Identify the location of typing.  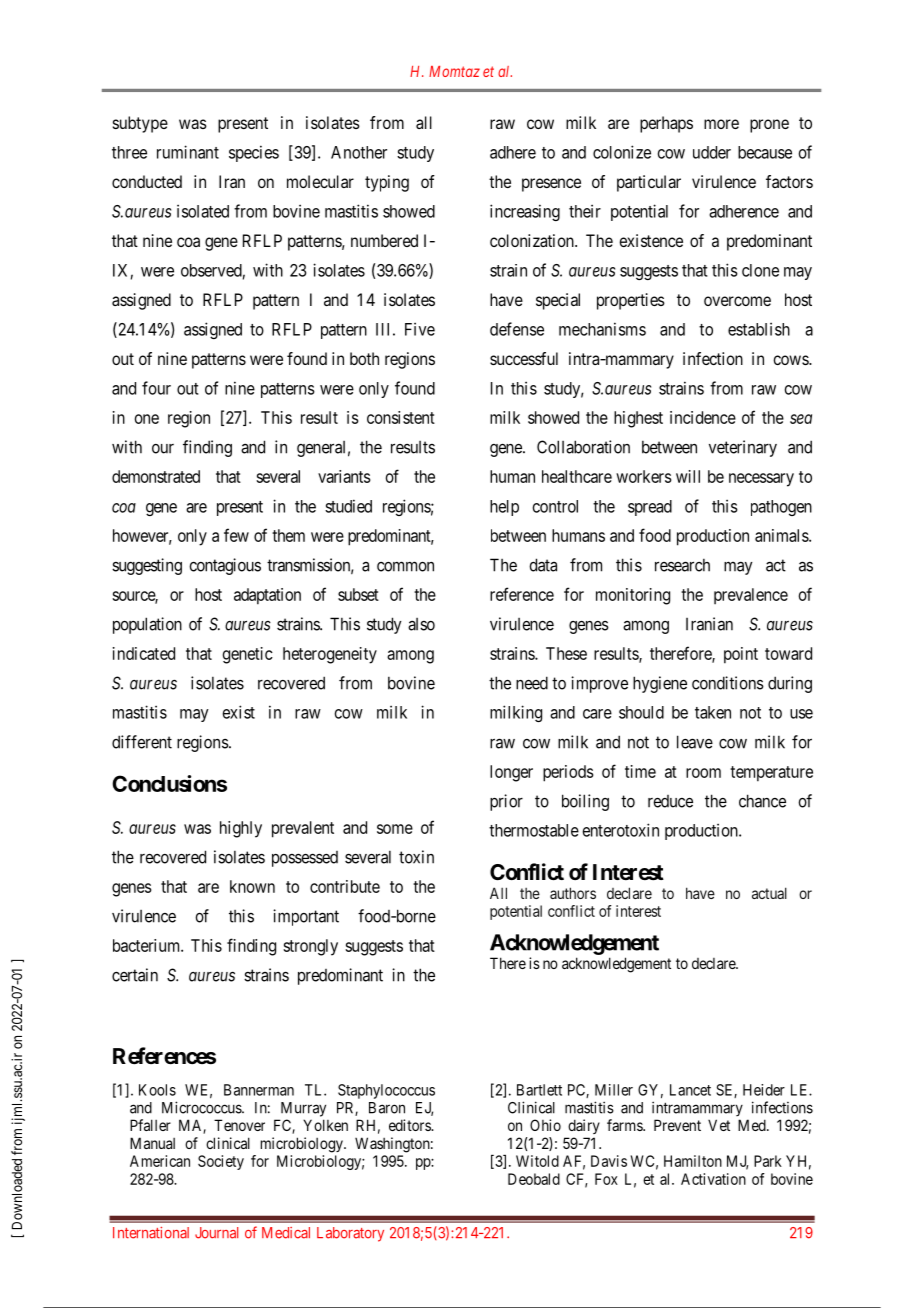
(387, 183).
